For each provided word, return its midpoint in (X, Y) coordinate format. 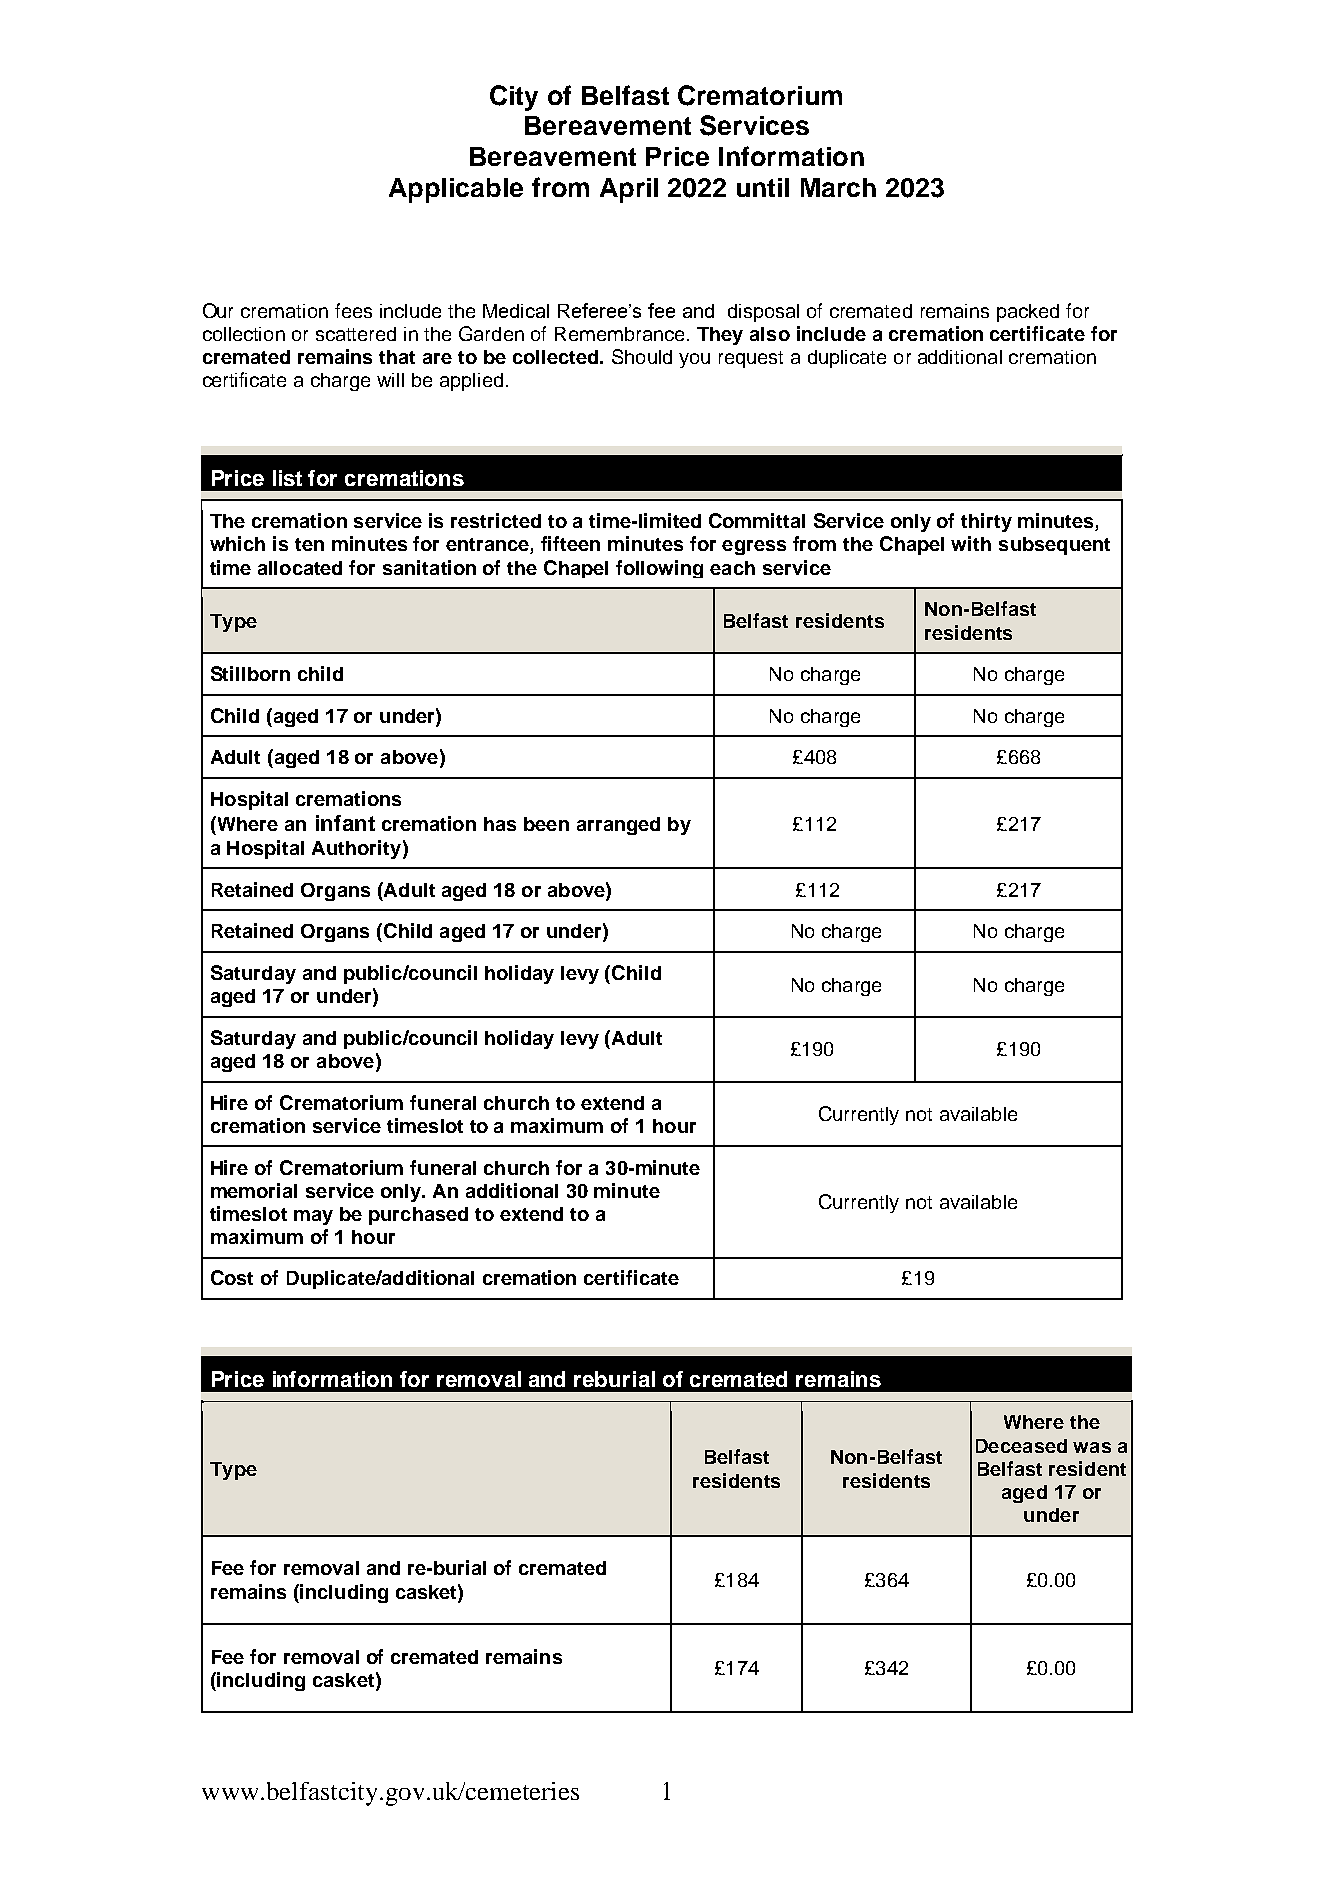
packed (1028, 313)
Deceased (1021, 1446)
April (629, 190)
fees (353, 310)
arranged (618, 826)
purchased (418, 1216)
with (971, 543)
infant (345, 823)
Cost (232, 1277)
